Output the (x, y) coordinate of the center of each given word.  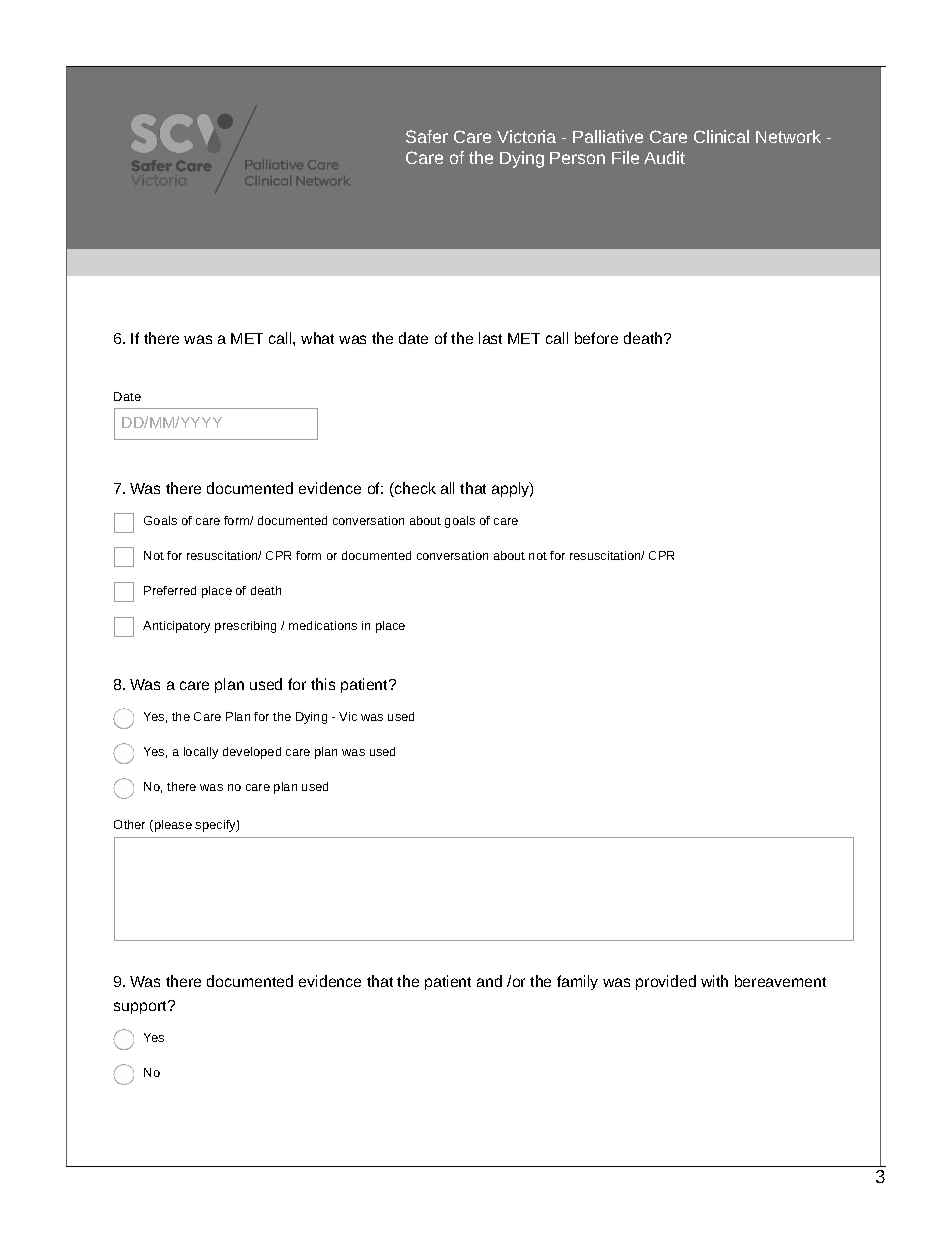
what (317, 338)
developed (252, 753)
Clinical (721, 136)
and (489, 981)
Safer (427, 136)
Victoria (526, 136)
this (323, 684)
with (714, 981)
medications (323, 625)
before (596, 338)
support (141, 1007)
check (414, 489)
